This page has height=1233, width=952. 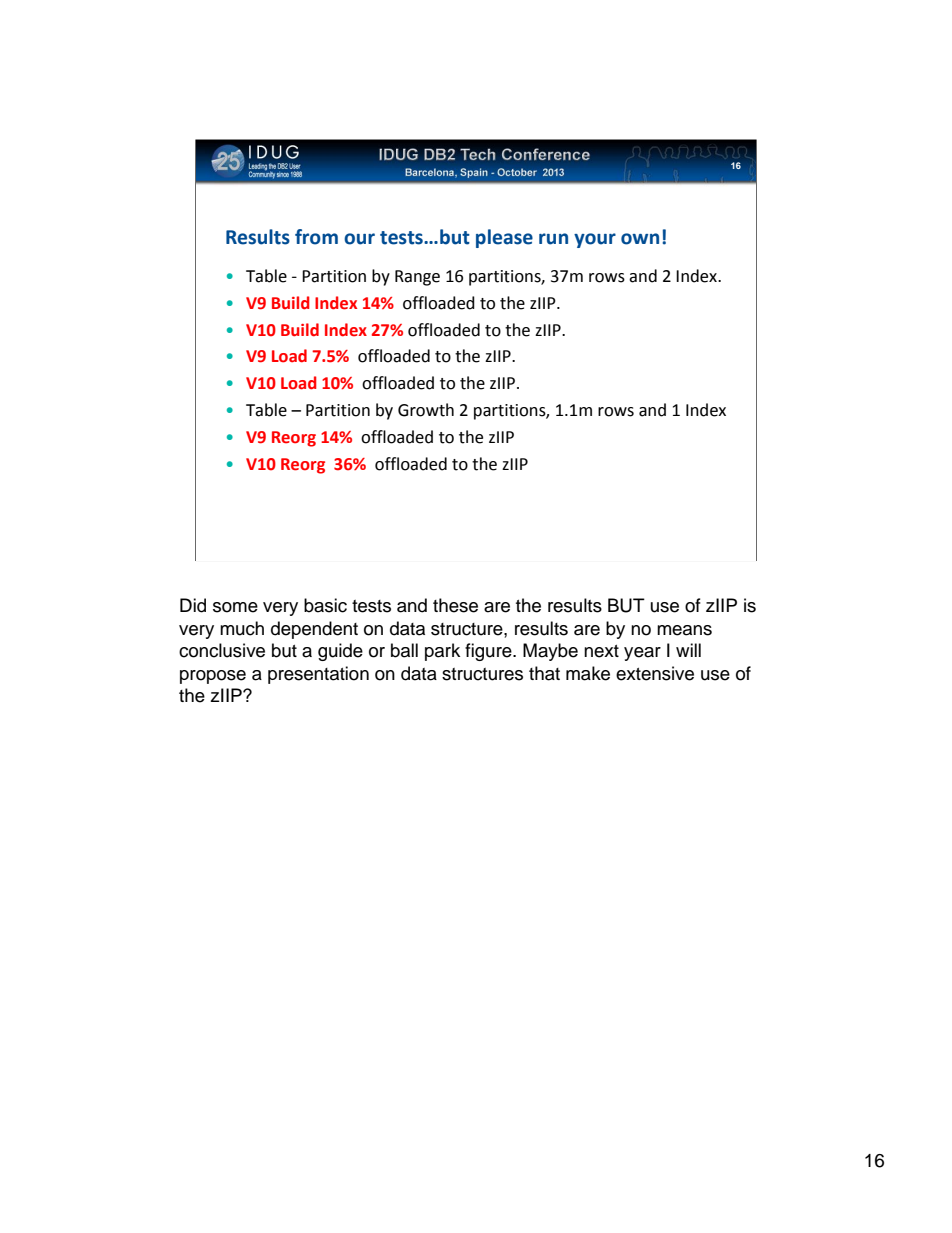 What do you see at coordinates (442, 652) in the page?
I see `park` at bounding box center [442, 652].
